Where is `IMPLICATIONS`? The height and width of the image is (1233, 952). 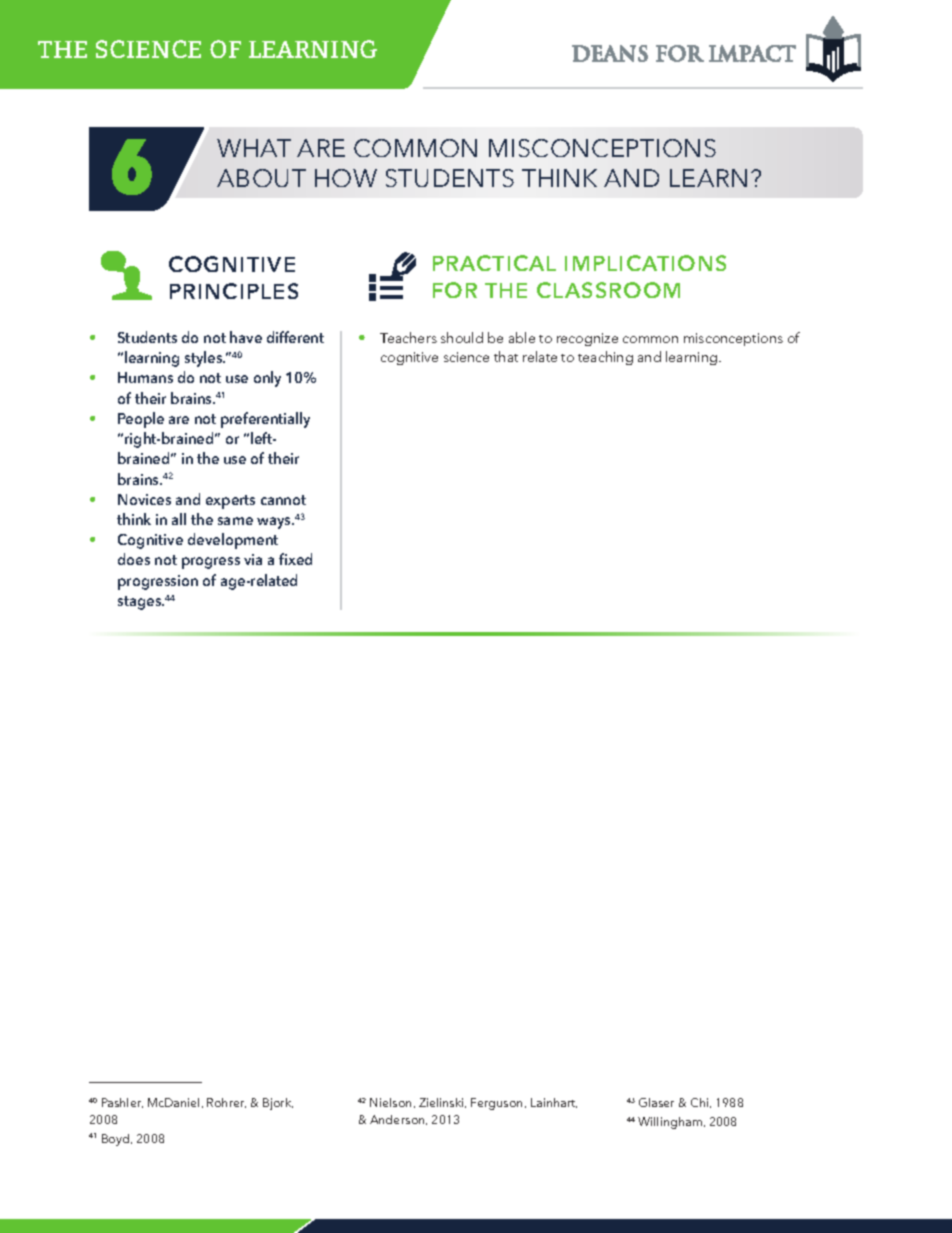
IMPLICATIONS is located at coordinates (645, 263).
